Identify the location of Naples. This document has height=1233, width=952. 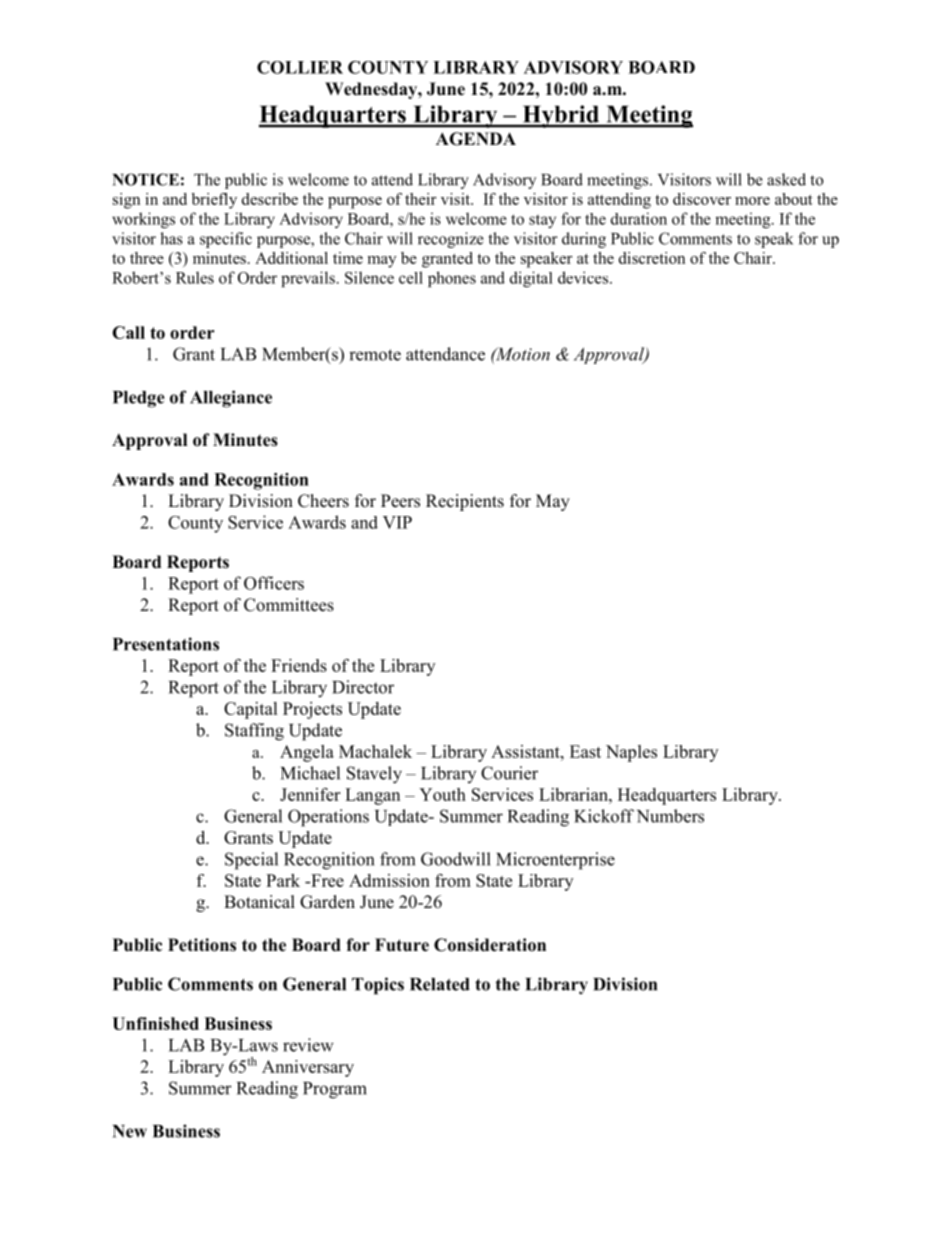
(631, 753).
